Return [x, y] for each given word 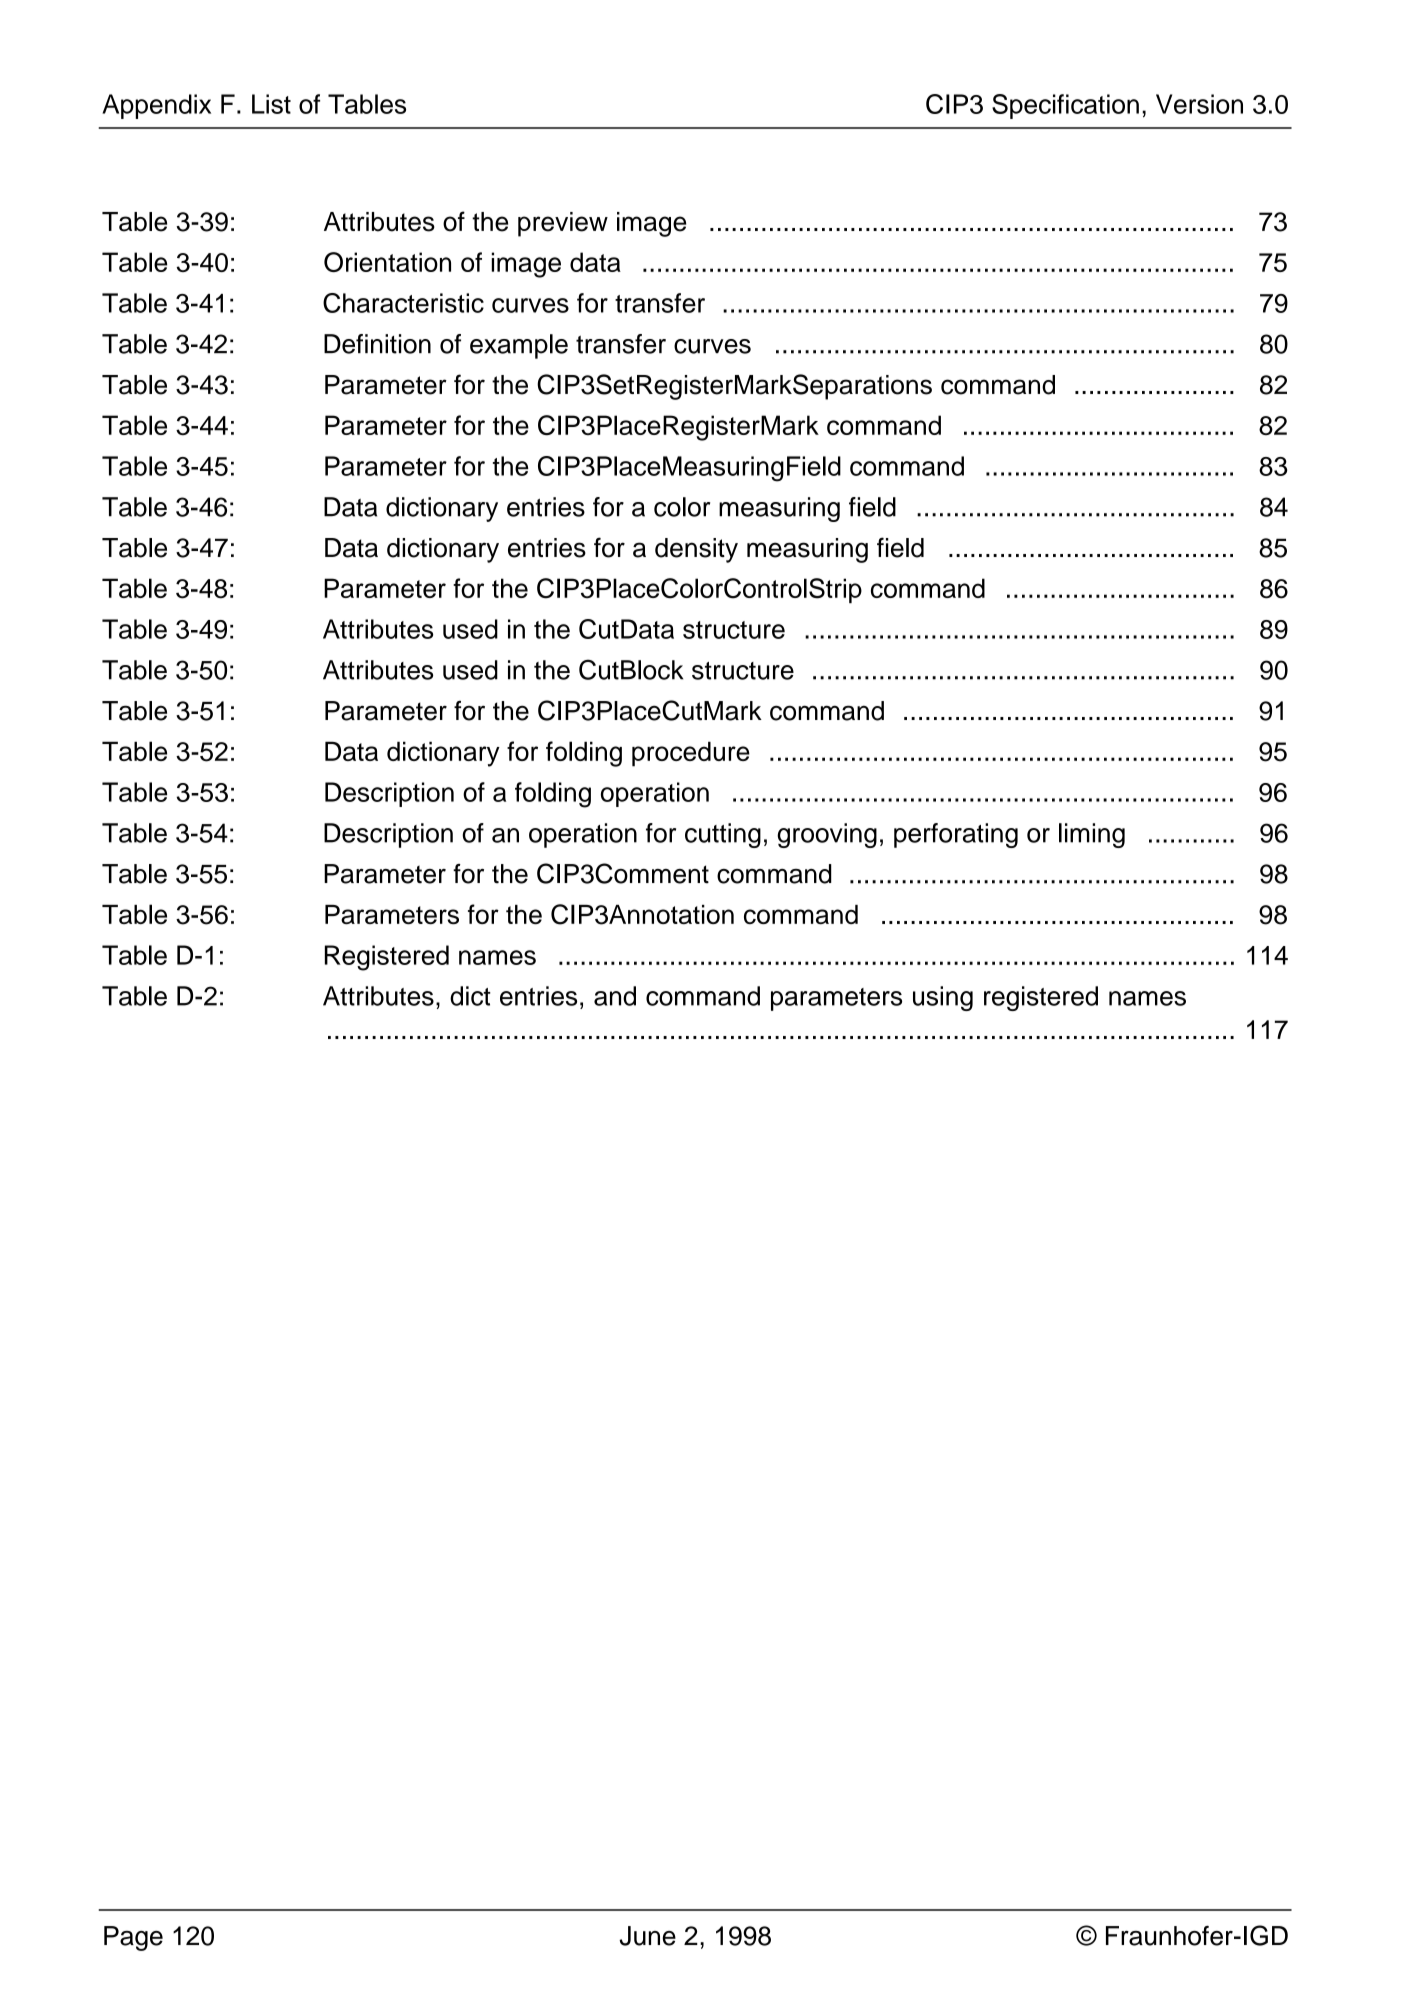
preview [563, 224]
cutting [723, 835]
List [271, 104]
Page [133, 1938]
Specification [1065, 106]
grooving [827, 835]
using [943, 998]
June [647, 1936]
